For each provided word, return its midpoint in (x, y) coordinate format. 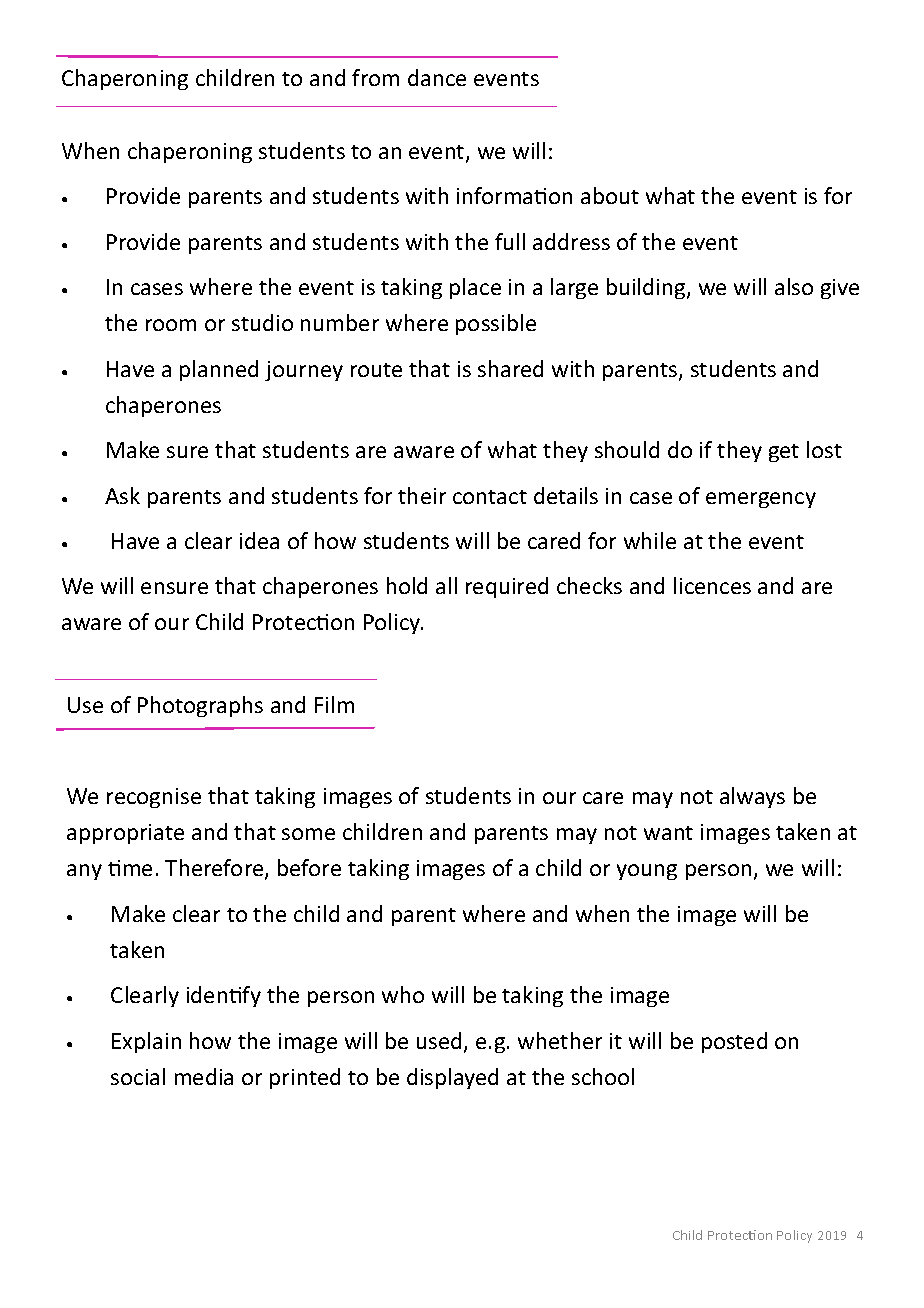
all (446, 585)
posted (734, 1042)
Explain (146, 1042)
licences (712, 585)
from (375, 77)
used (439, 1040)
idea (259, 540)
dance (437, 77)
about (610, 195)
